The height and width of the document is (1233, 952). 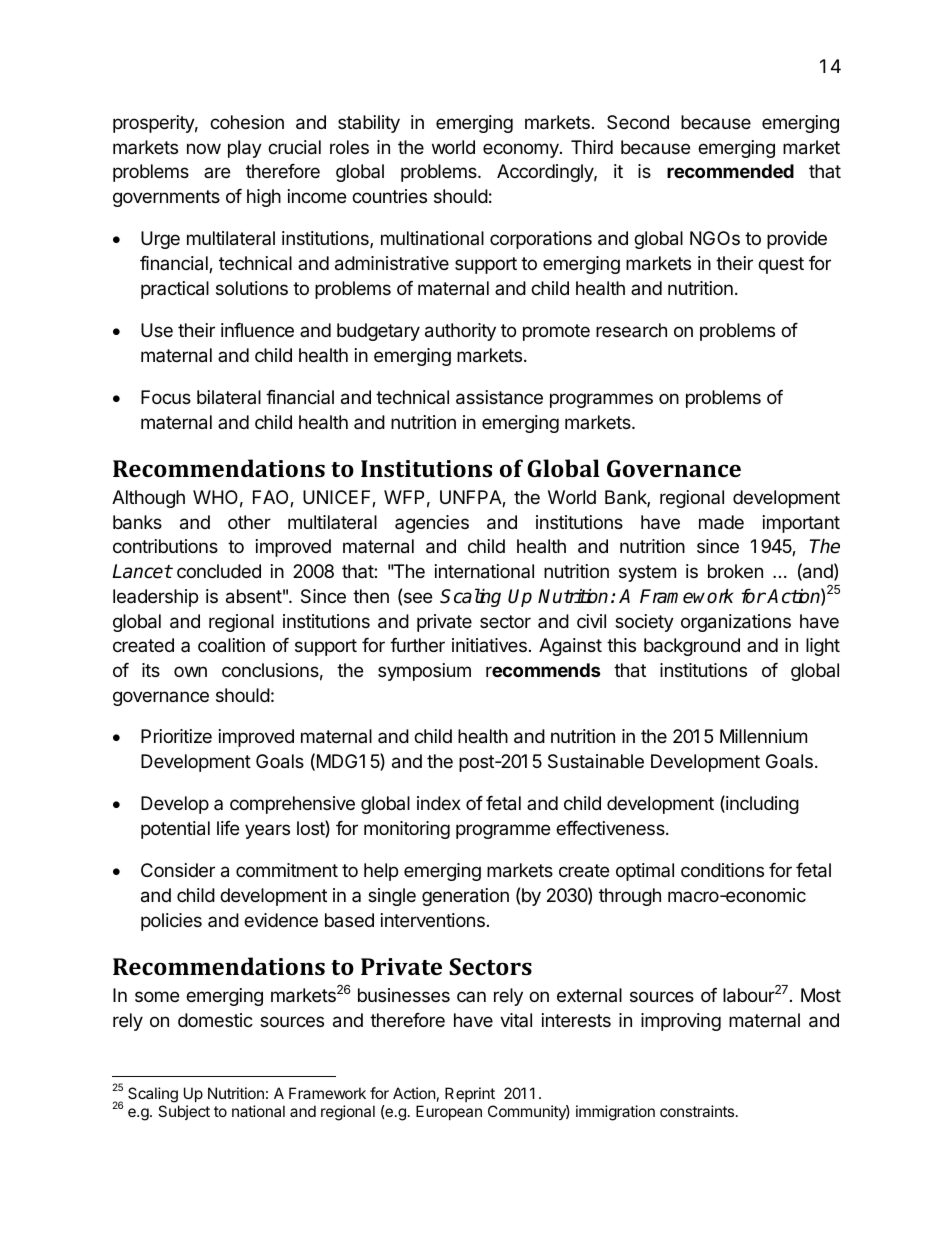 I want to click on Subject, so click(x=184, y=1112).
